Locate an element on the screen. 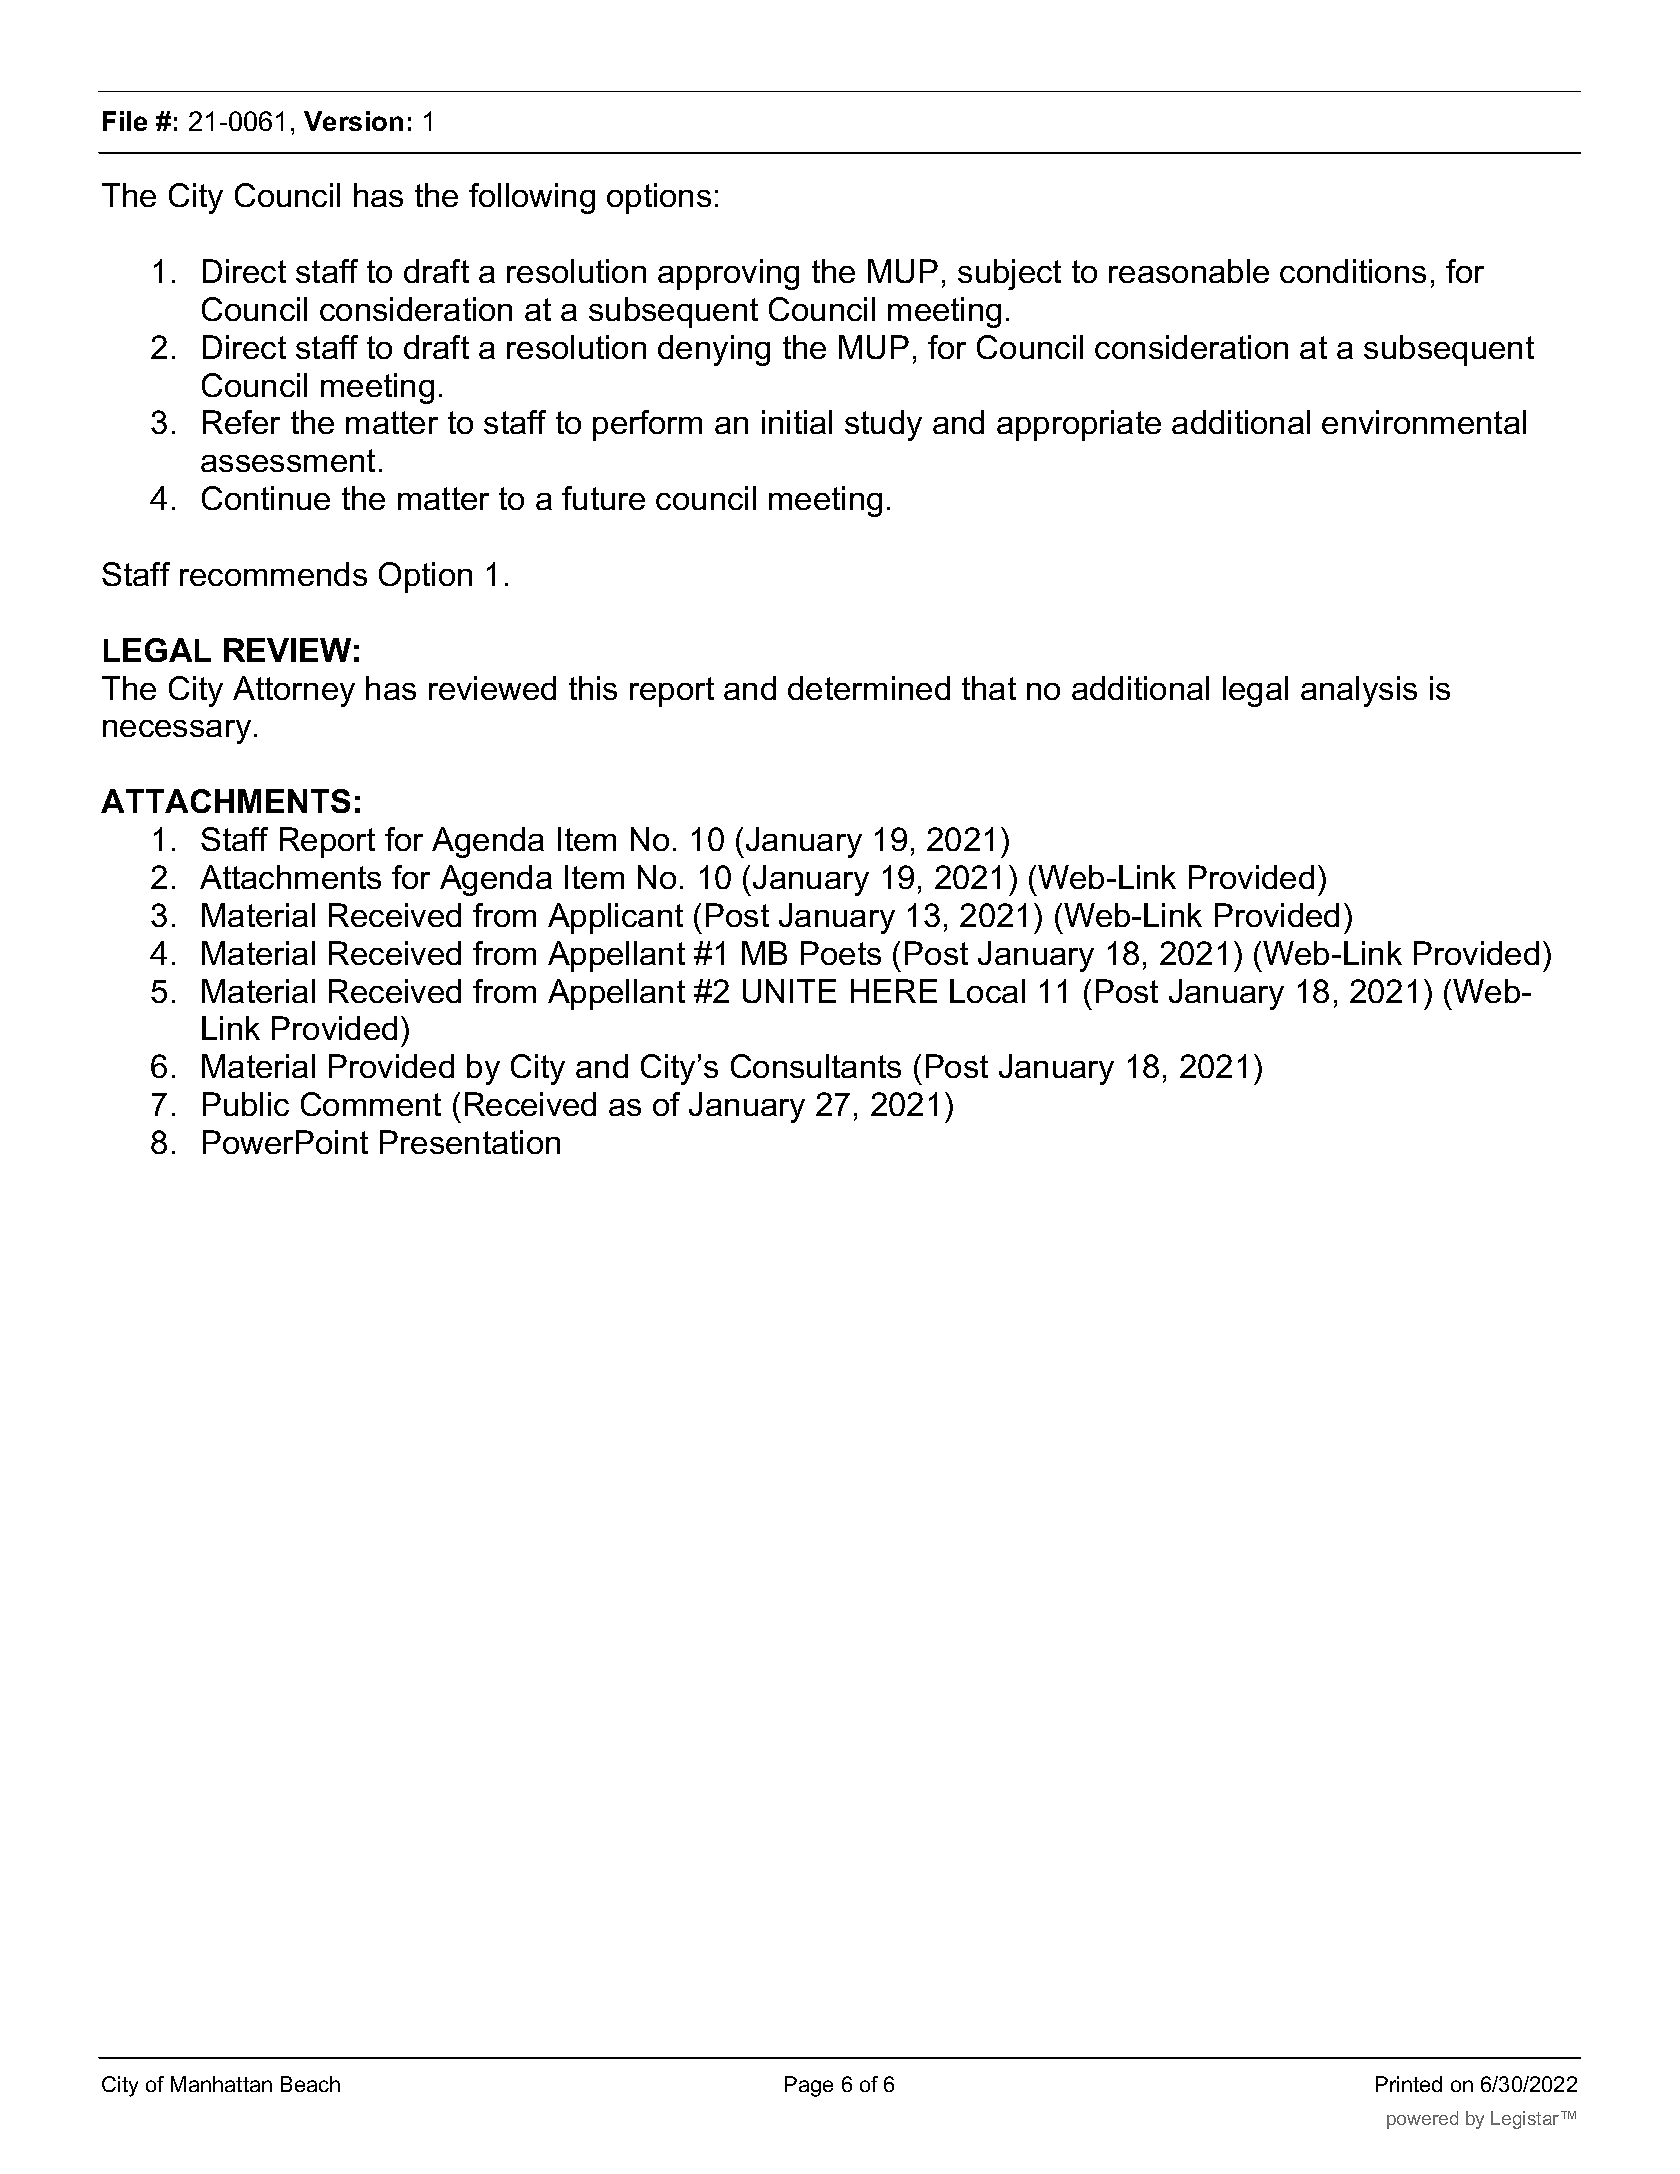  Attorney is located at coordinates (294, 691).
